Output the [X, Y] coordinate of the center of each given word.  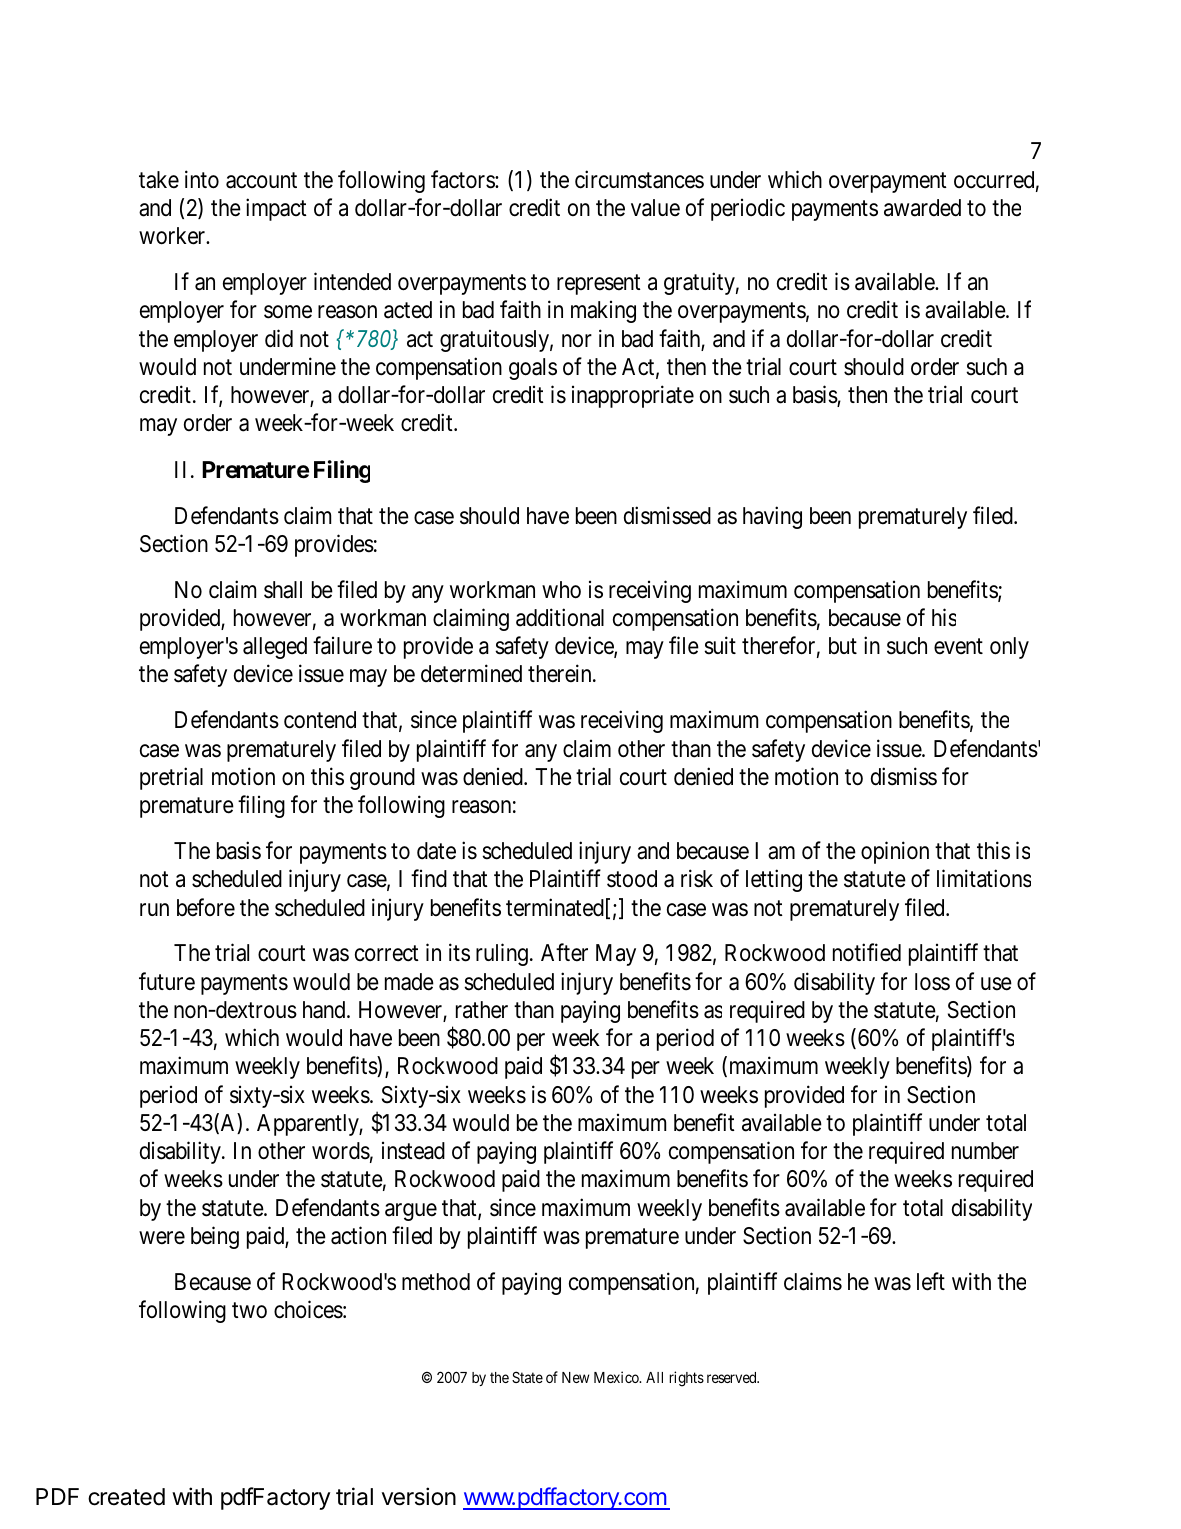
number [985, 1151]
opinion [895, 852]
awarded [922, 208]
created [126, 1497]
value [655, 208]
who [561, 590]
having [772, 517]
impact [276, 209]
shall [283, 590]
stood [632, 879]
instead [413, 1151]
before [206, 907]
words [341, 1151]
